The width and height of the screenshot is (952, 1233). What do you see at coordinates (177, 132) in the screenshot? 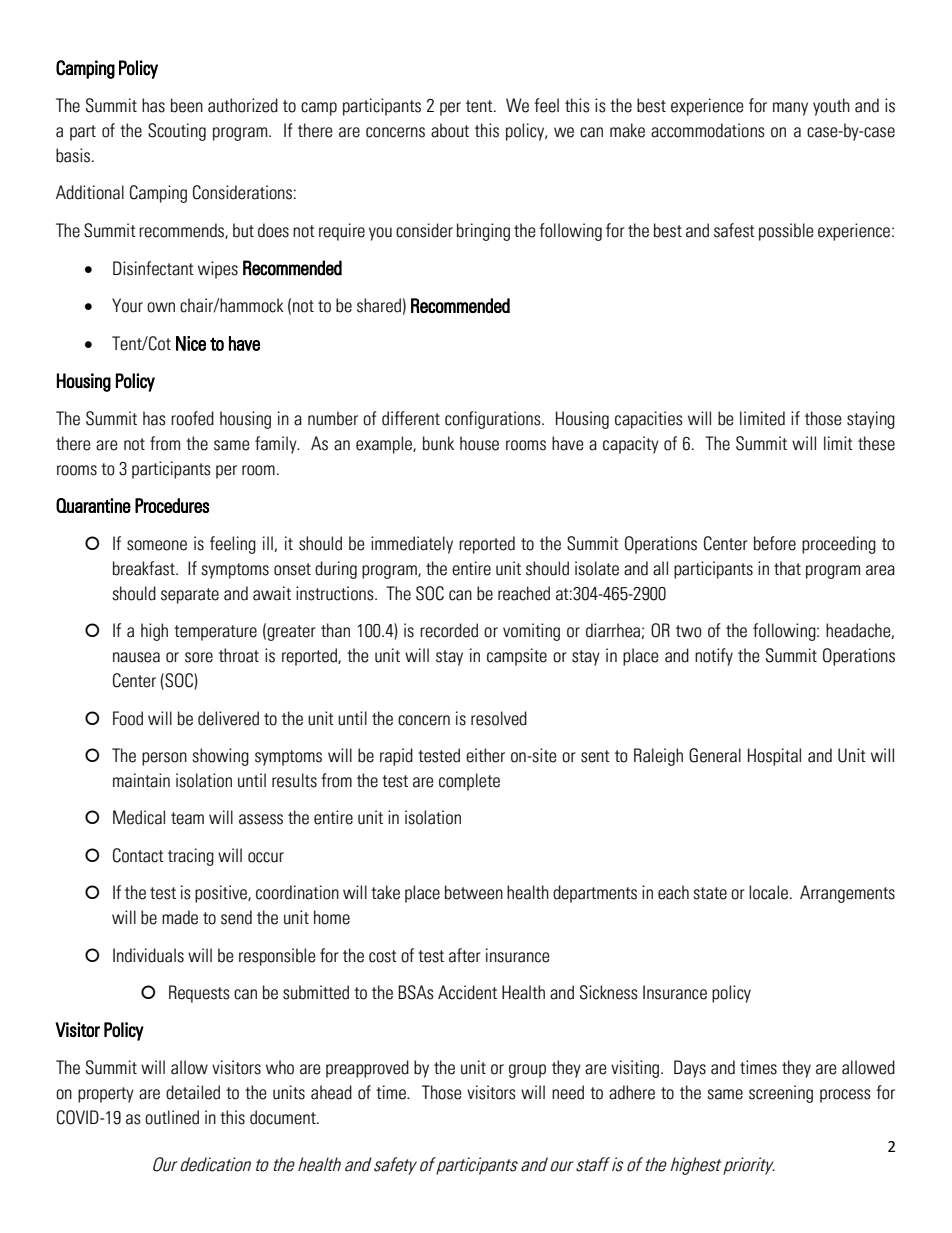
I see `Scouting` at bounding box center [177, 132].
